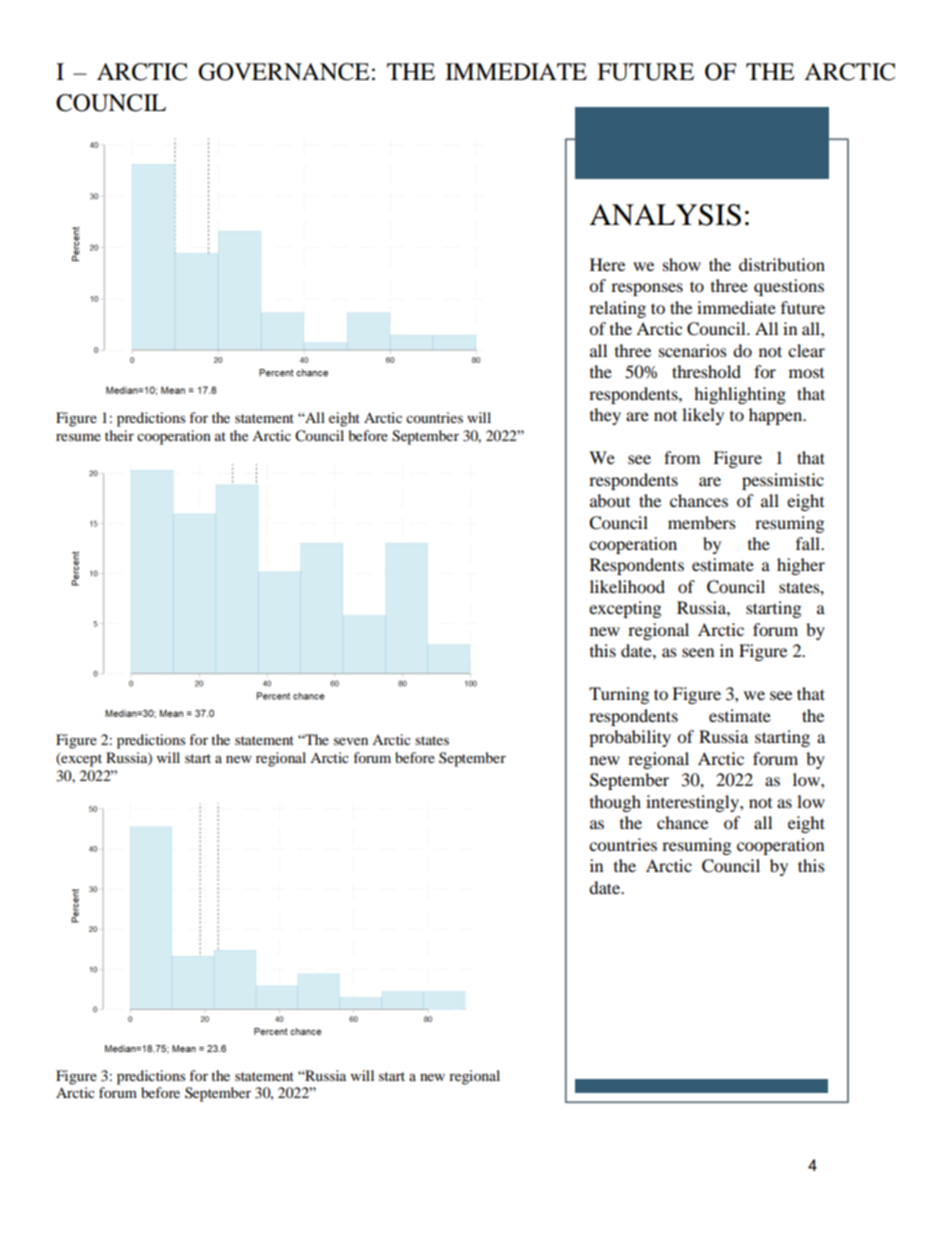 The width and height of the screenshot is (952, 1233). What do you see at coordinates (782, 264) in the screenshot?
I see `distribution` at bounding box center [782, 264].
